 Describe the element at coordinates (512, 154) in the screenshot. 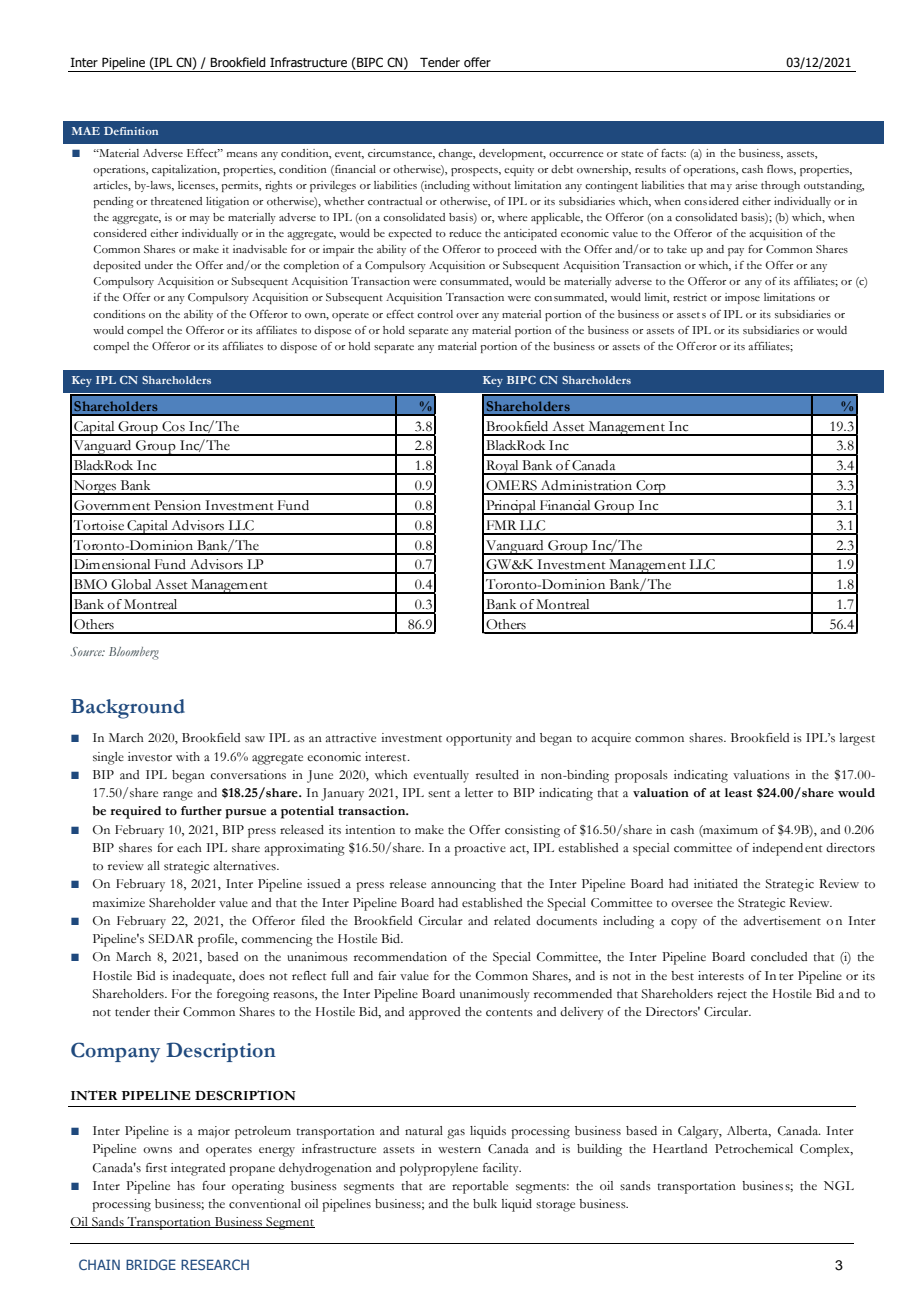

I see `development` at that location.
